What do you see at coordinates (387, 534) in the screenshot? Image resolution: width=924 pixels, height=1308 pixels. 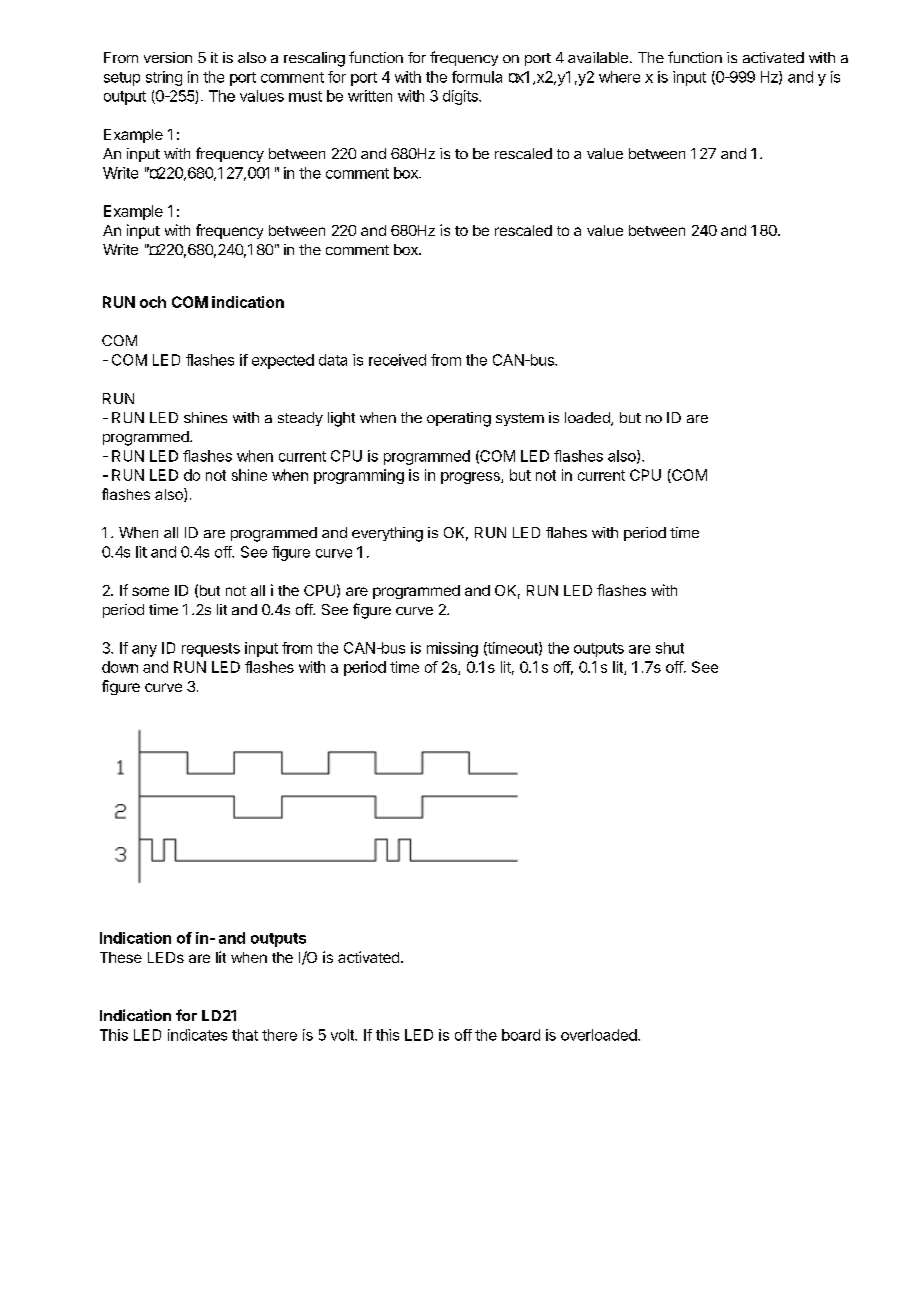 I see `everything` at bounding box center [387, 534].
